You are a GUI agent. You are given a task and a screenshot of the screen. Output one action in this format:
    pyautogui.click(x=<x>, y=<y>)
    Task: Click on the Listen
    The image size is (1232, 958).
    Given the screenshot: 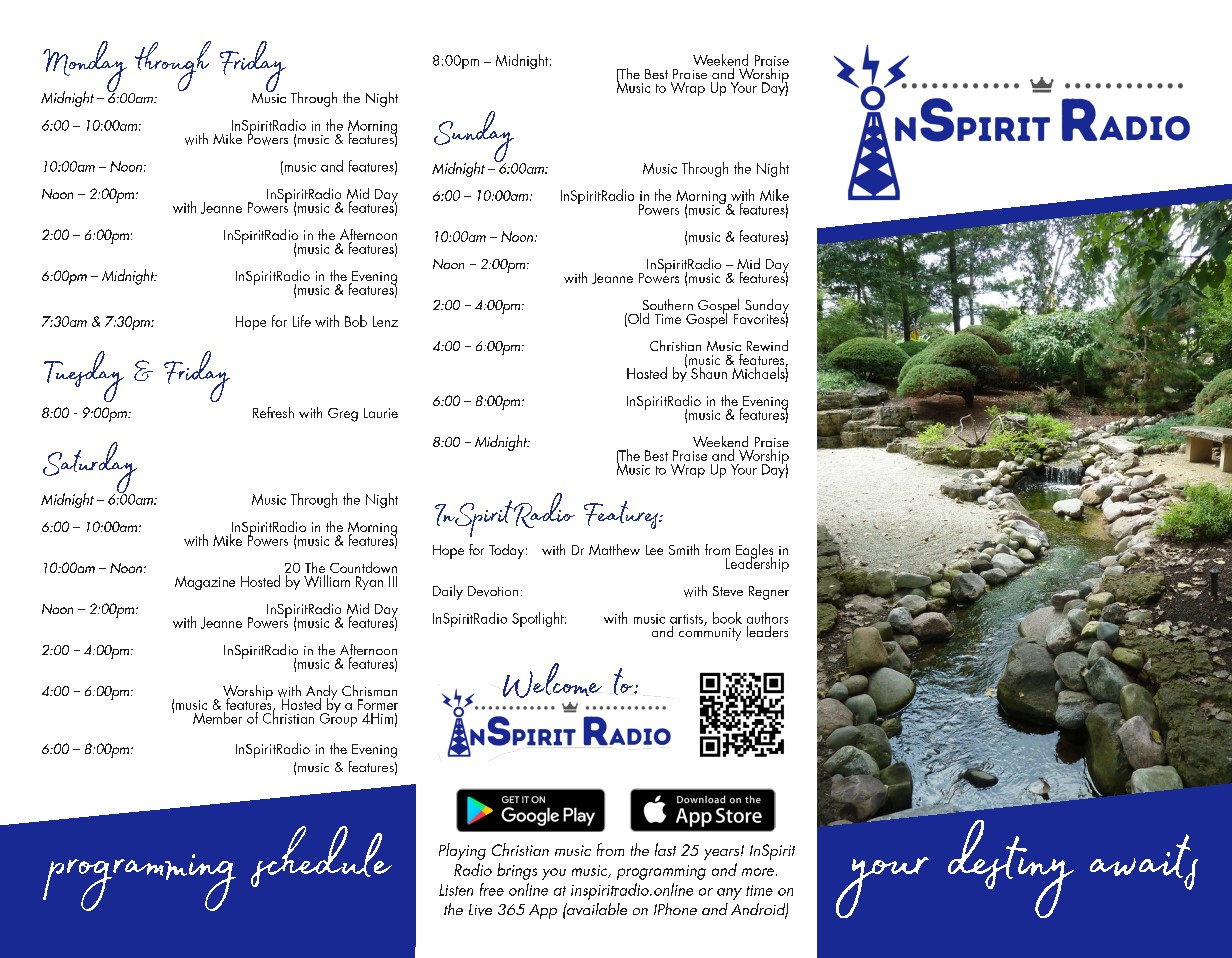 What is the action you would take?
    pyautogui.click(x=456, y=890)
